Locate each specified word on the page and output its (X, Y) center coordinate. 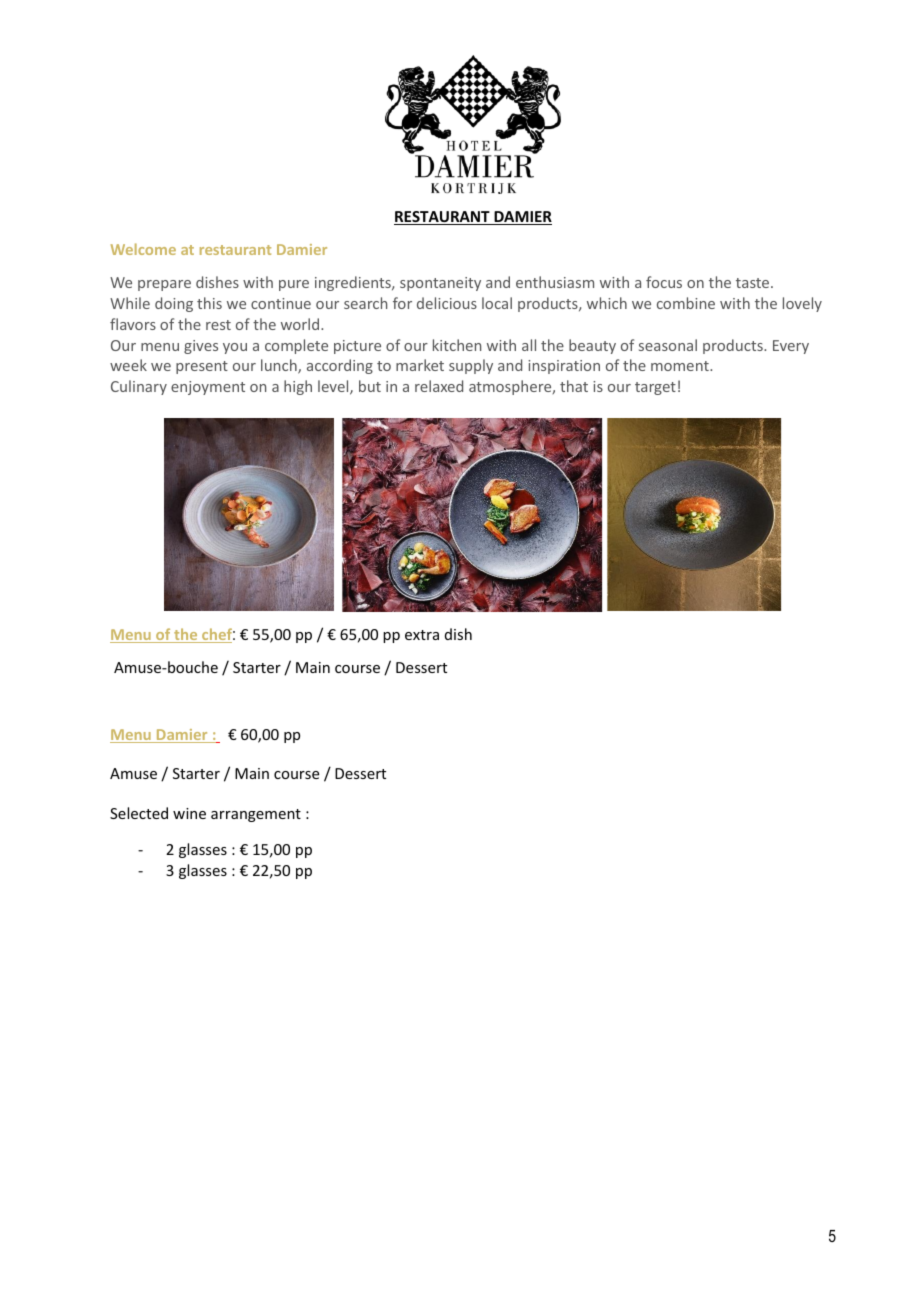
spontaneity (440, 284)
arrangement (256, 815)
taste (754, 283)
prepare (164, 285)
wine (189, 813)
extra (422, 635)
